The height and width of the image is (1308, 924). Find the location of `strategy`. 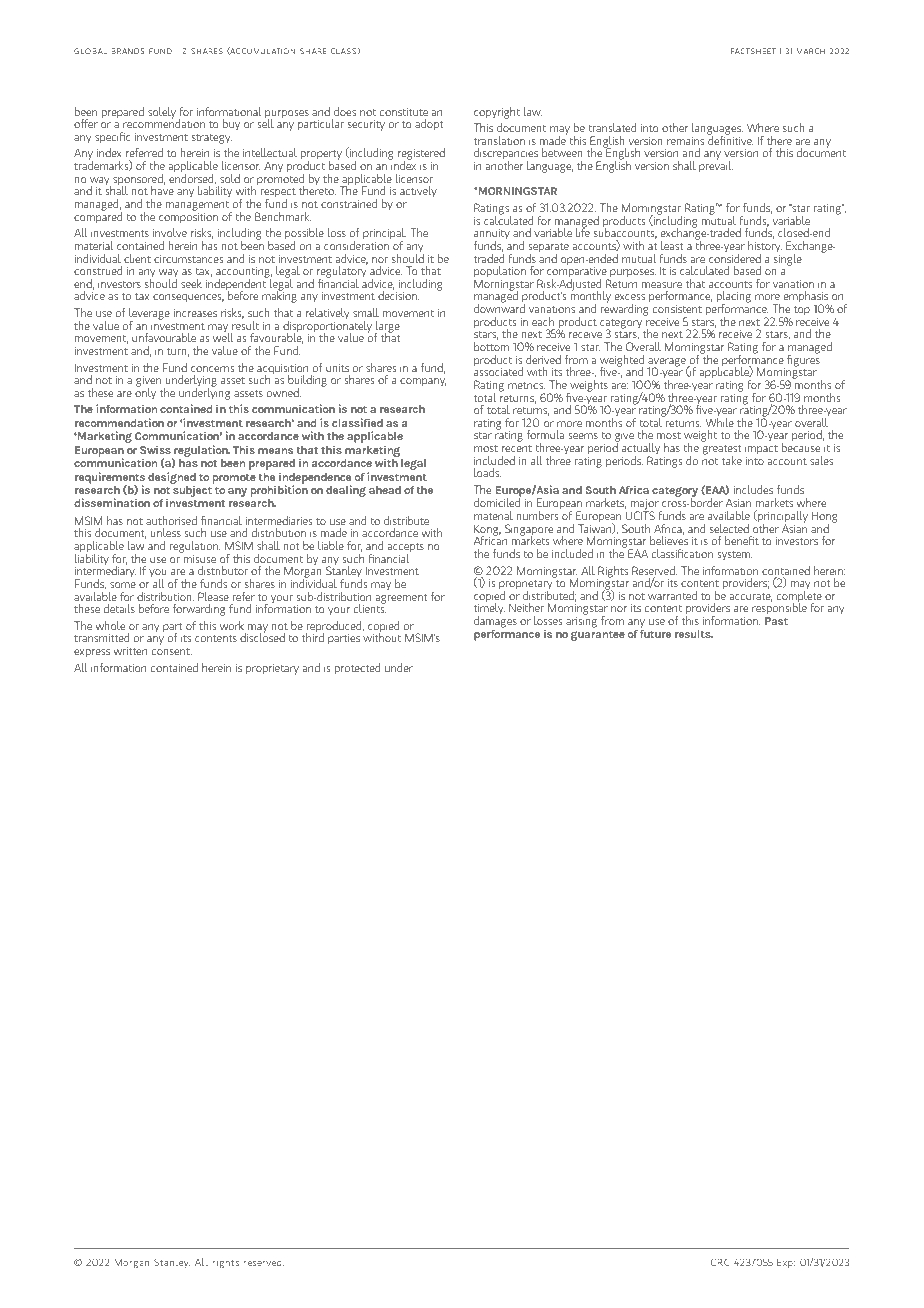

strategy is located at coordinates (212, 138).
